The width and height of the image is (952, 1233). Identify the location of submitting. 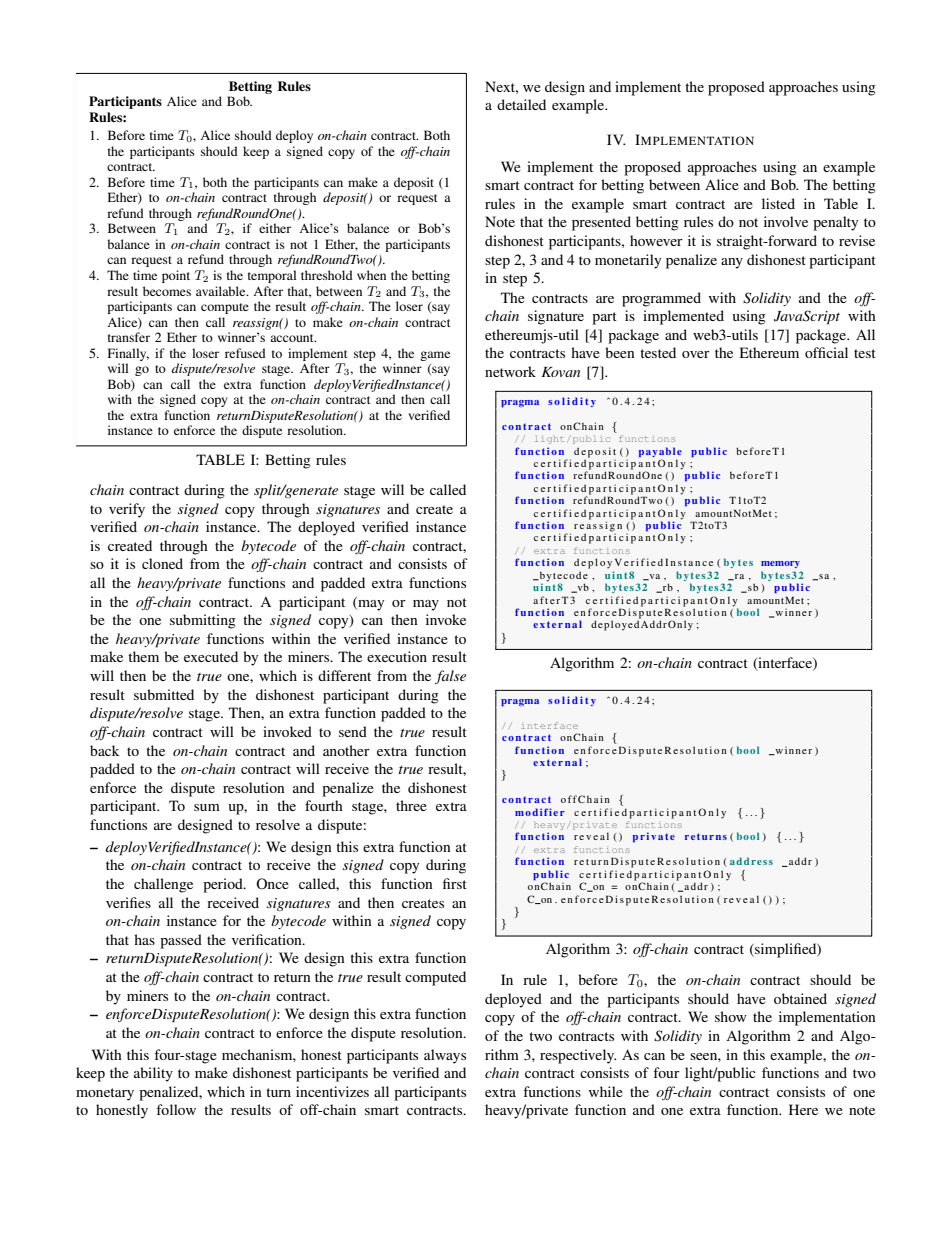
(203, 621).
